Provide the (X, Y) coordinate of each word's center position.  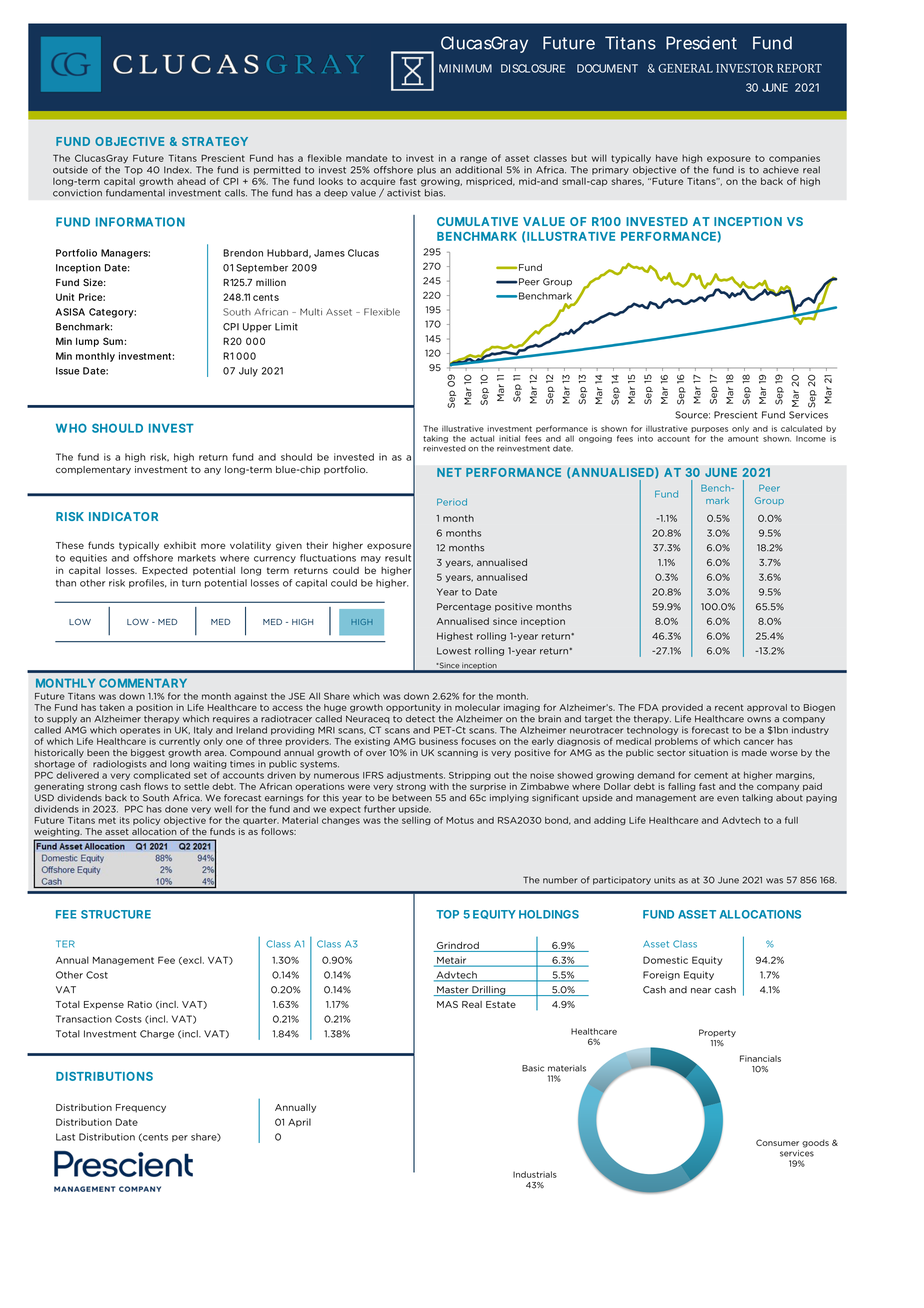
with (439, 786)
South (156, 798)
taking (435, 439)
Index (178, 170)
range (473, 160)
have (667, 158)
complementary (93, 470)
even (728, 799)
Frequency (141, 1108)
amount (743, 439)
